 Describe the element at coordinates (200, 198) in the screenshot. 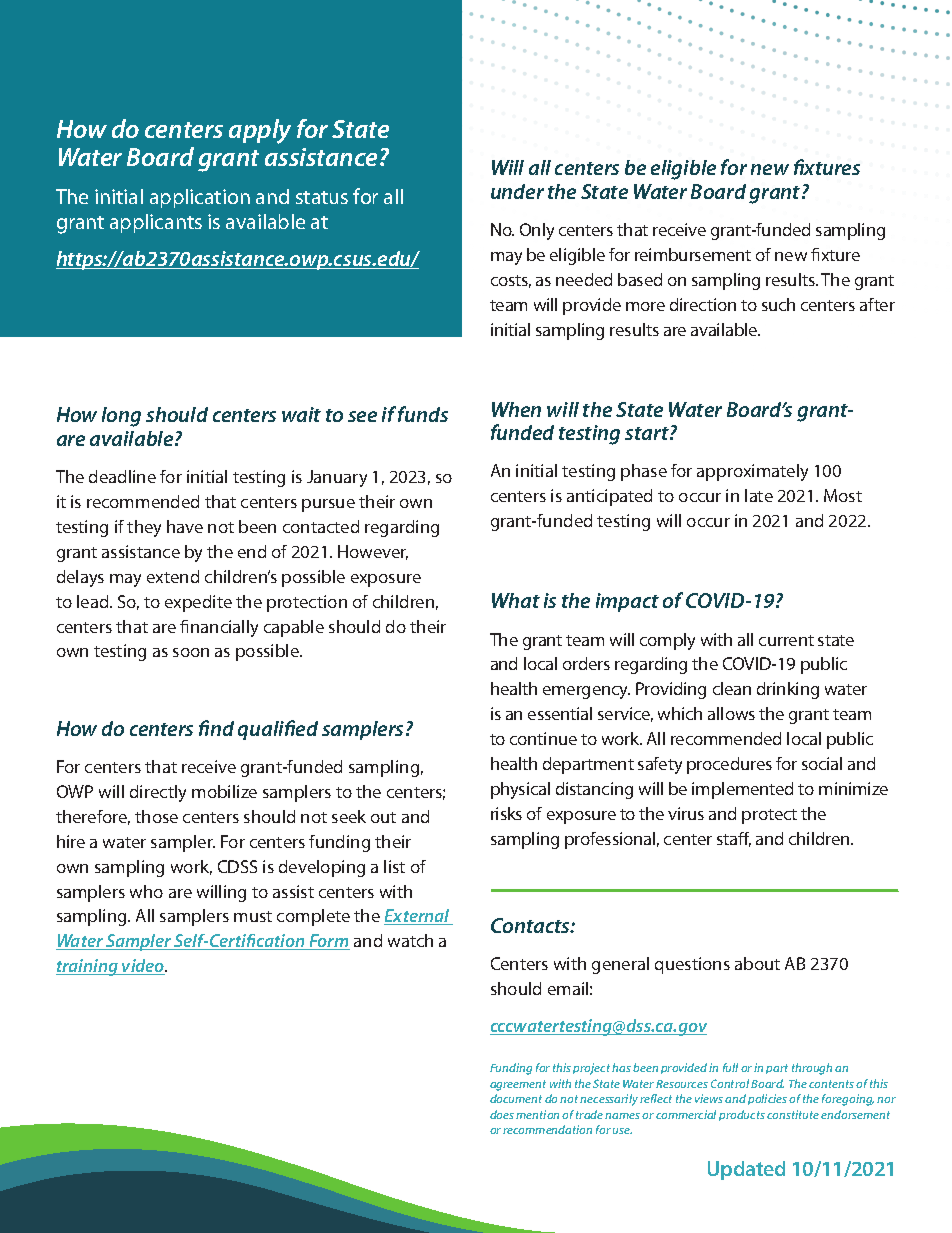

I see `application` at that location.
